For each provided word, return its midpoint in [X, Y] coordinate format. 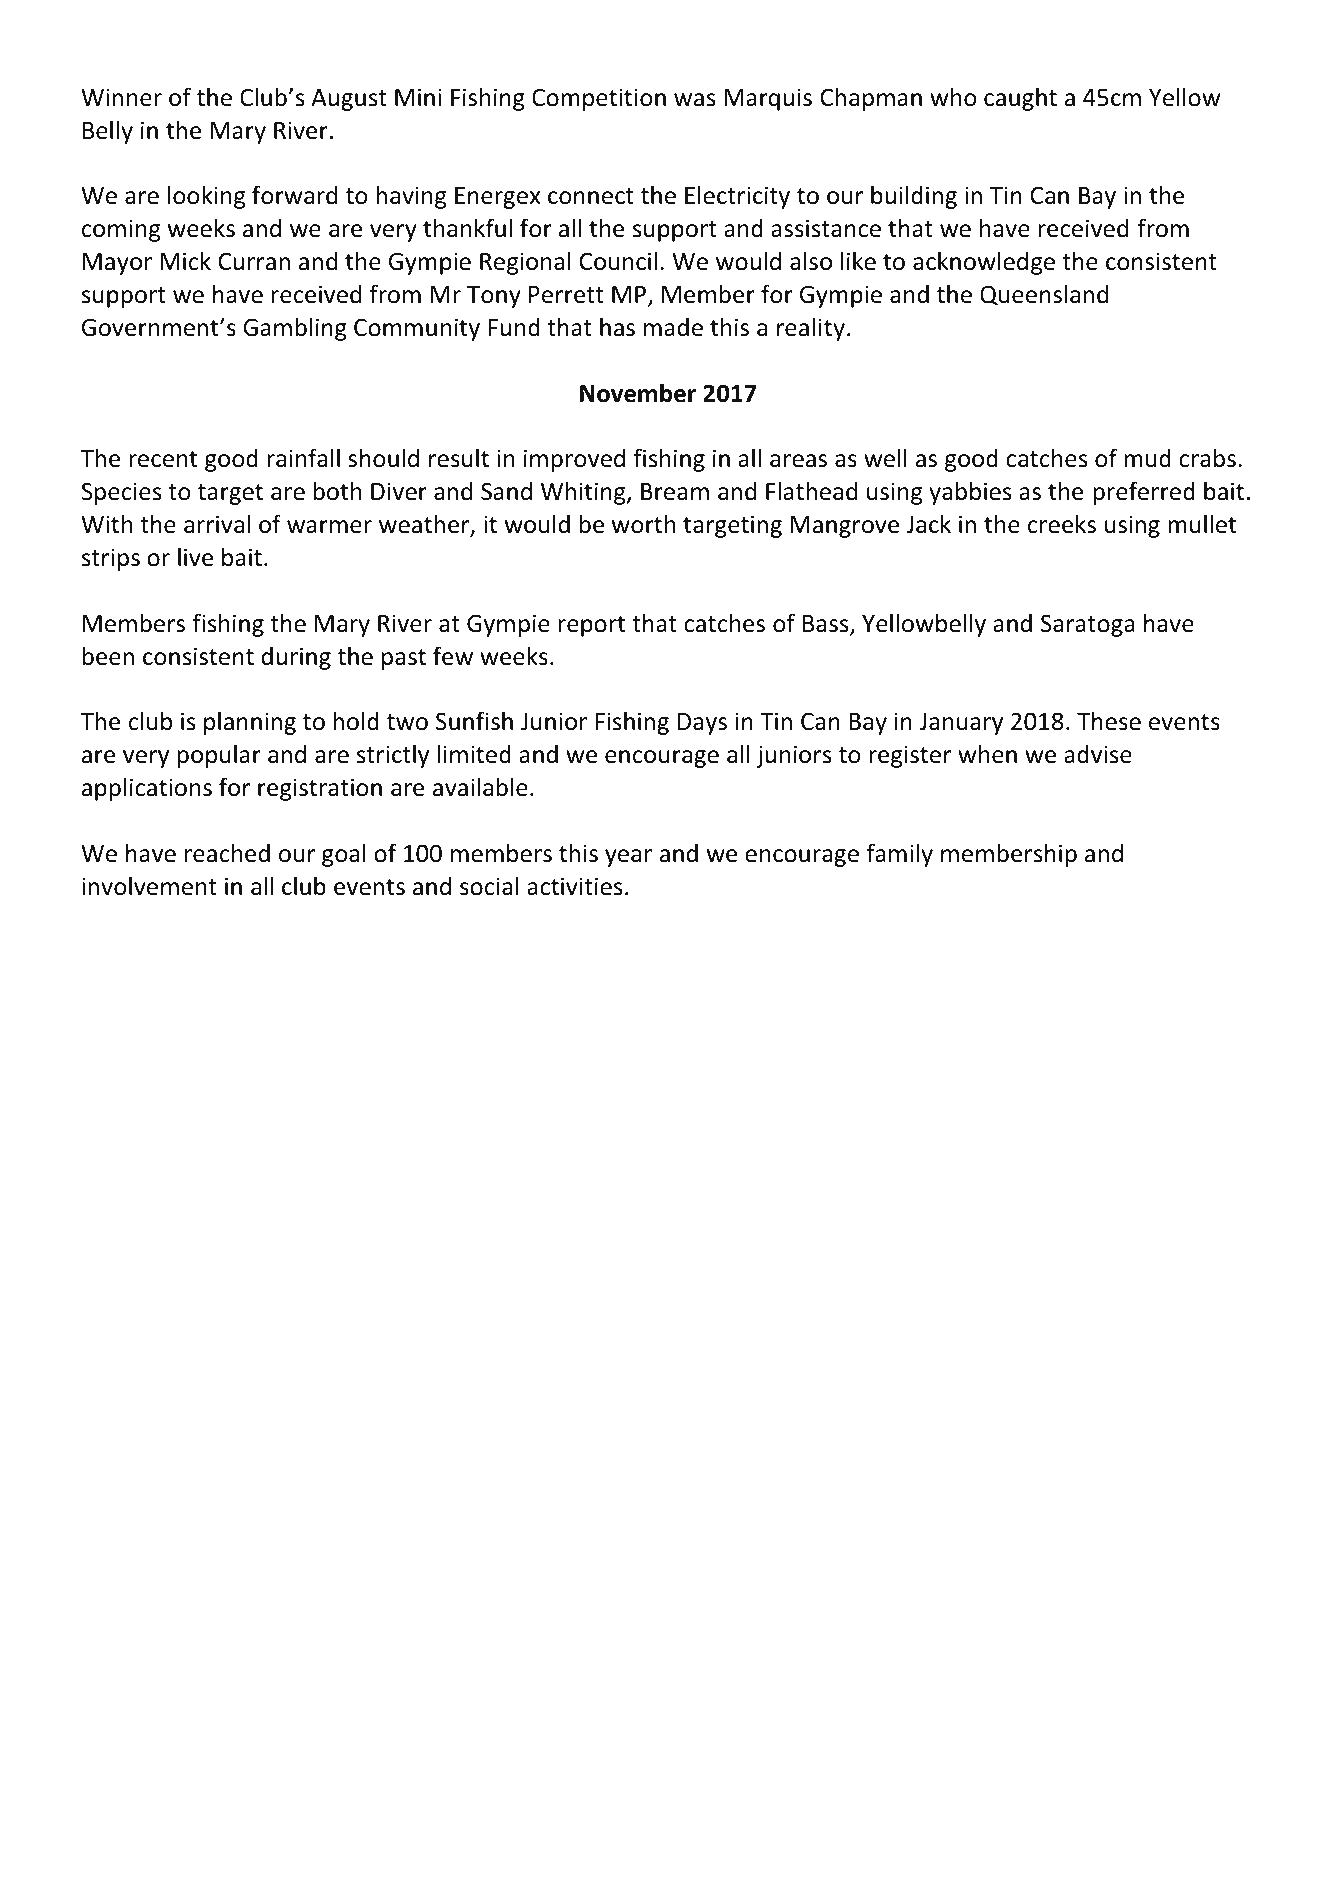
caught [1020, 99]
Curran [254, 262]
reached [227, 853]
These [1109, 721]
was [694, 100]
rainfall [303, 458]
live [195, 557]
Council [618, 261]
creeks [1062, 524]
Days [702, 724]
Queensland [1044, 295]
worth [644, 524]
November [638, 393]
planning [250, 723]
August [349, 100]
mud [1147, 458]
